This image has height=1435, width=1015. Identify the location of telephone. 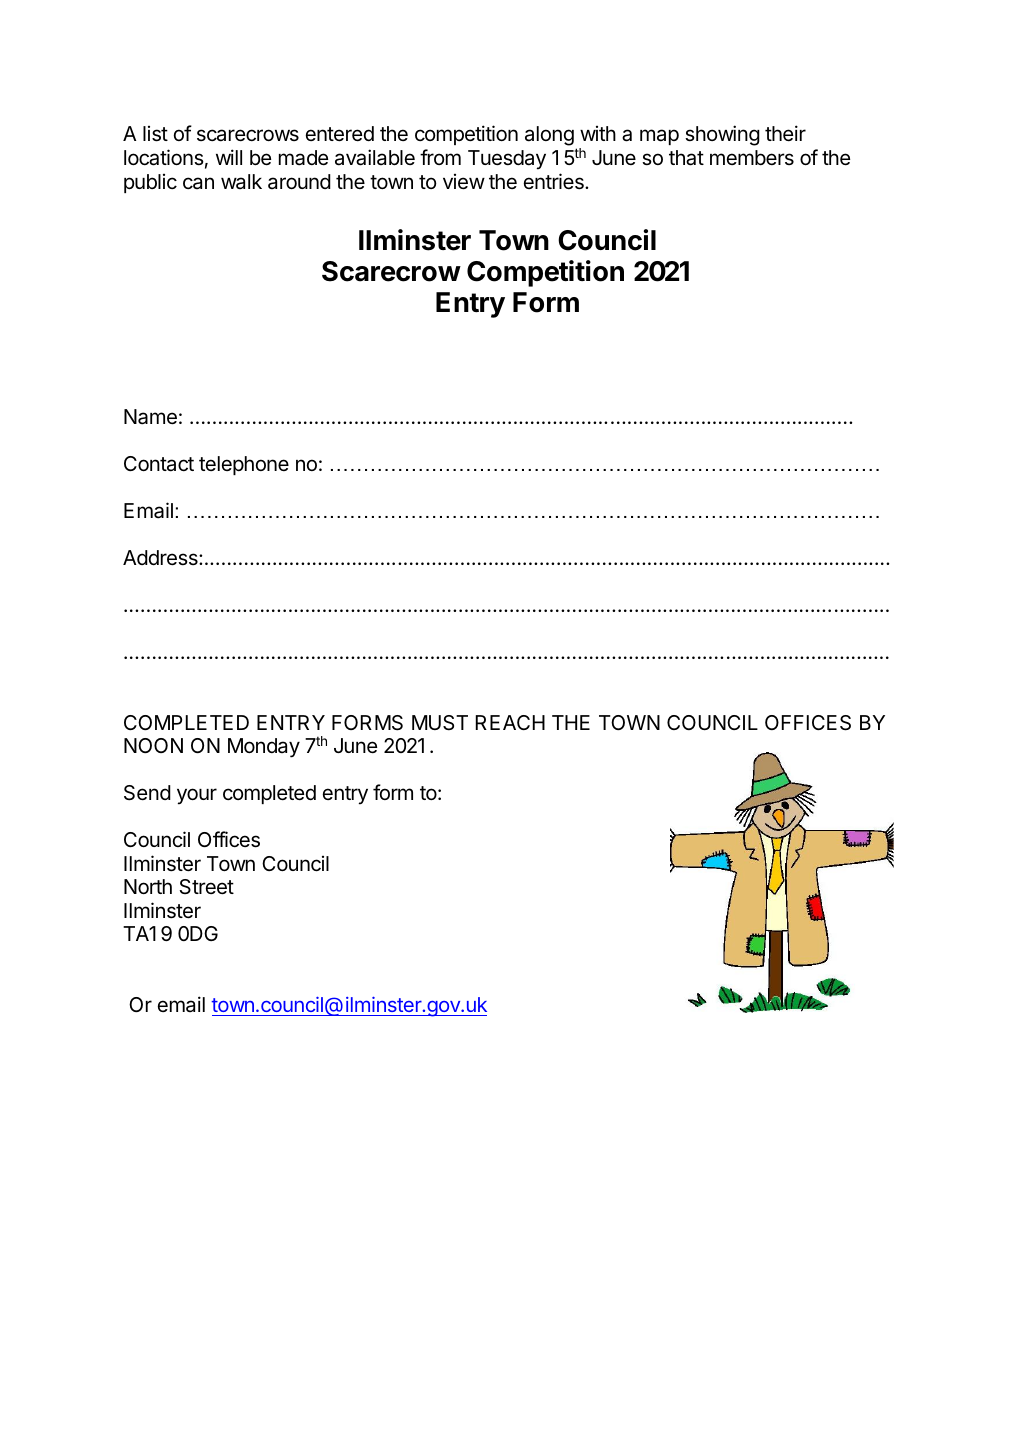
(244, 465).
